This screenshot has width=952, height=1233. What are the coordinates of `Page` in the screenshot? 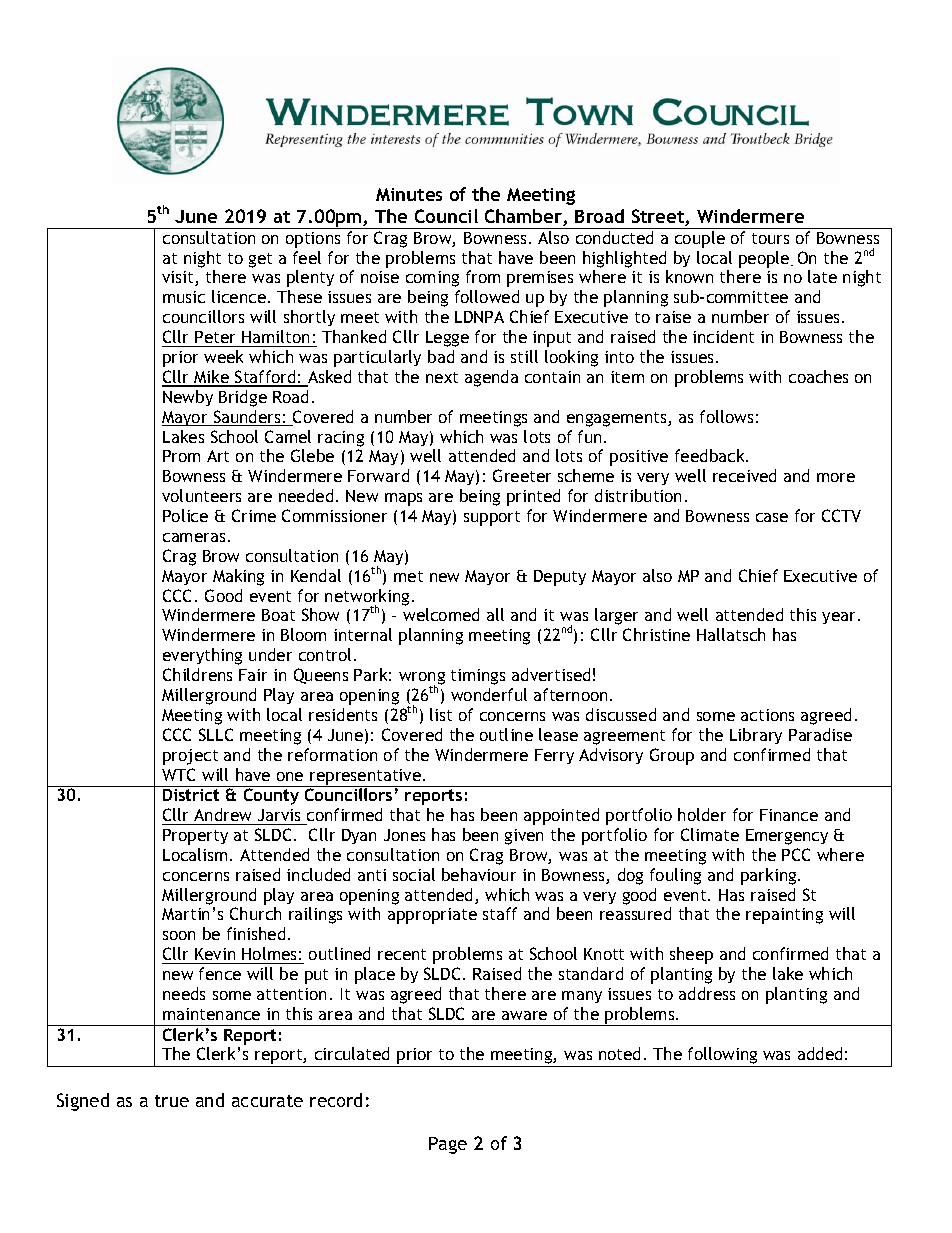 It's located at (448, 1145).
